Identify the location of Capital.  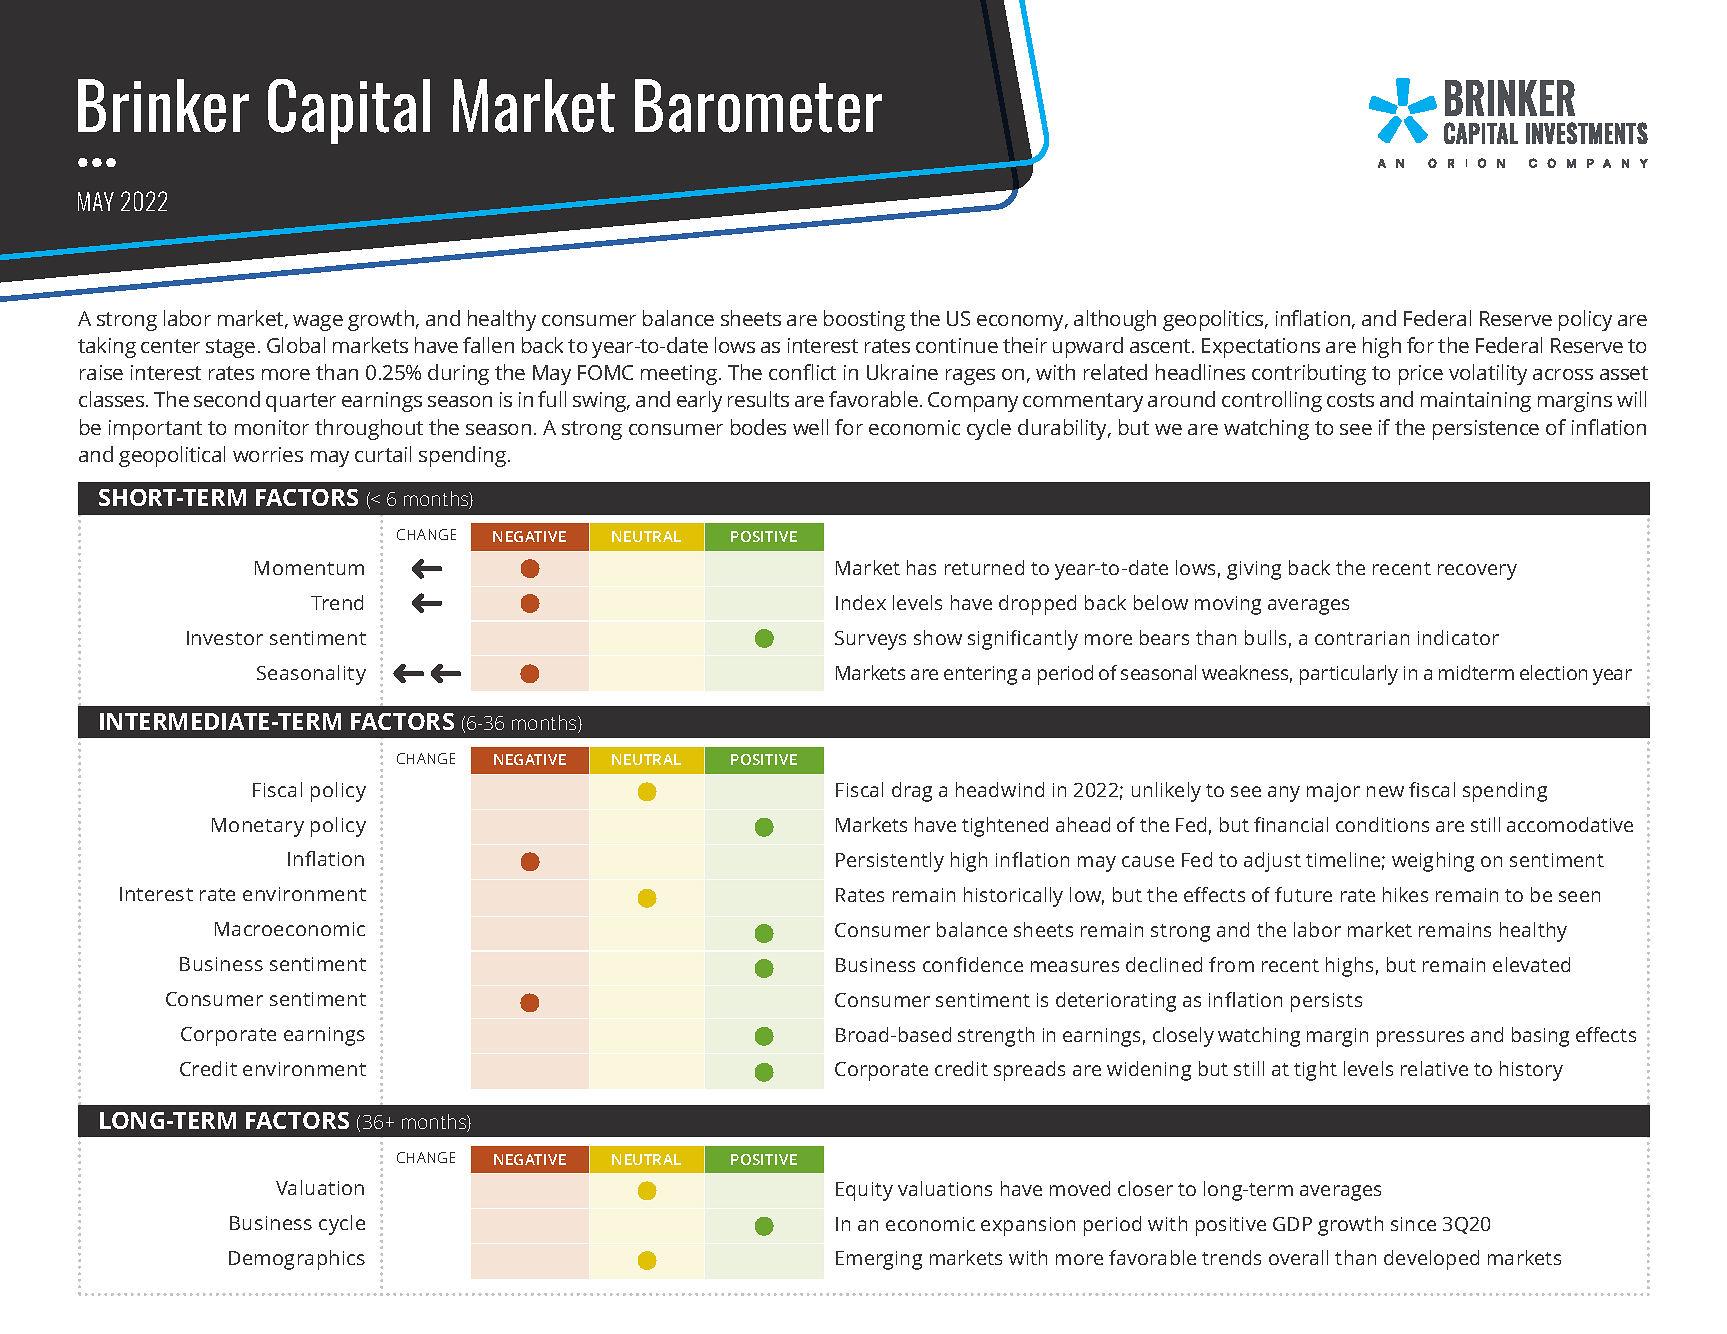
(349, 111).
